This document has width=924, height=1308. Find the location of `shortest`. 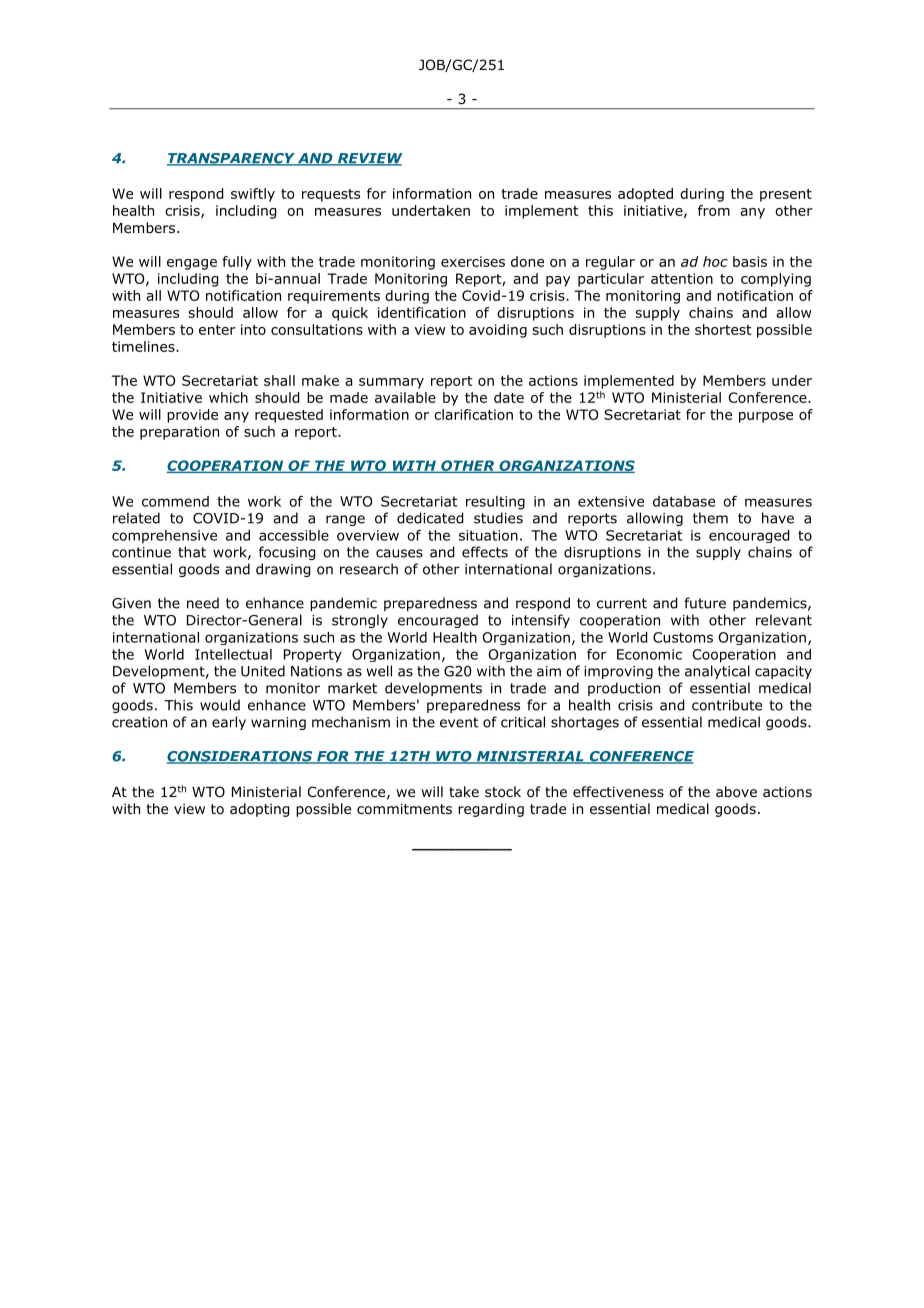

shortest is located at coordinates (723, 329).
